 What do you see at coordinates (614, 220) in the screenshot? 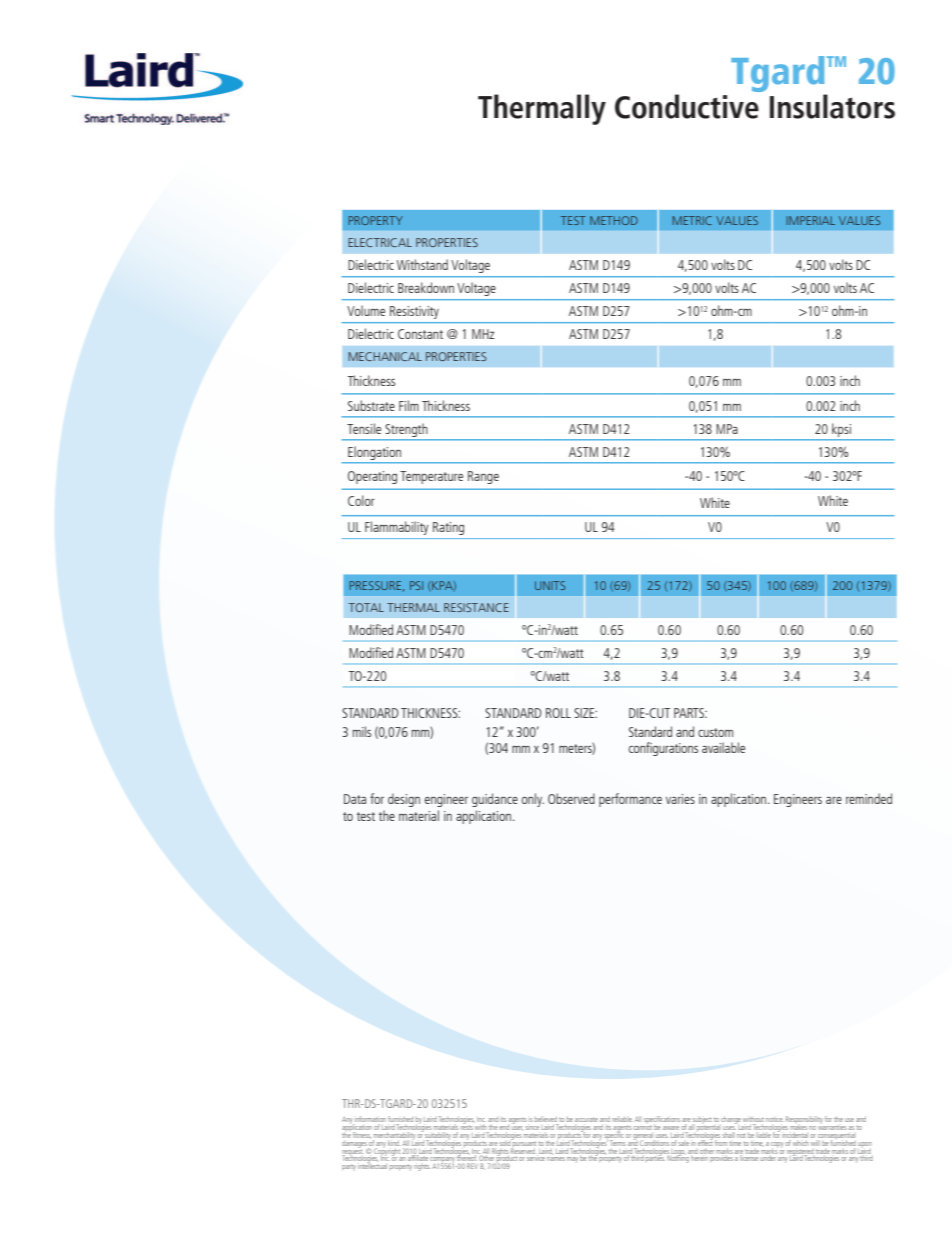
I see `METHOD` at bounding box center [614, 220].
